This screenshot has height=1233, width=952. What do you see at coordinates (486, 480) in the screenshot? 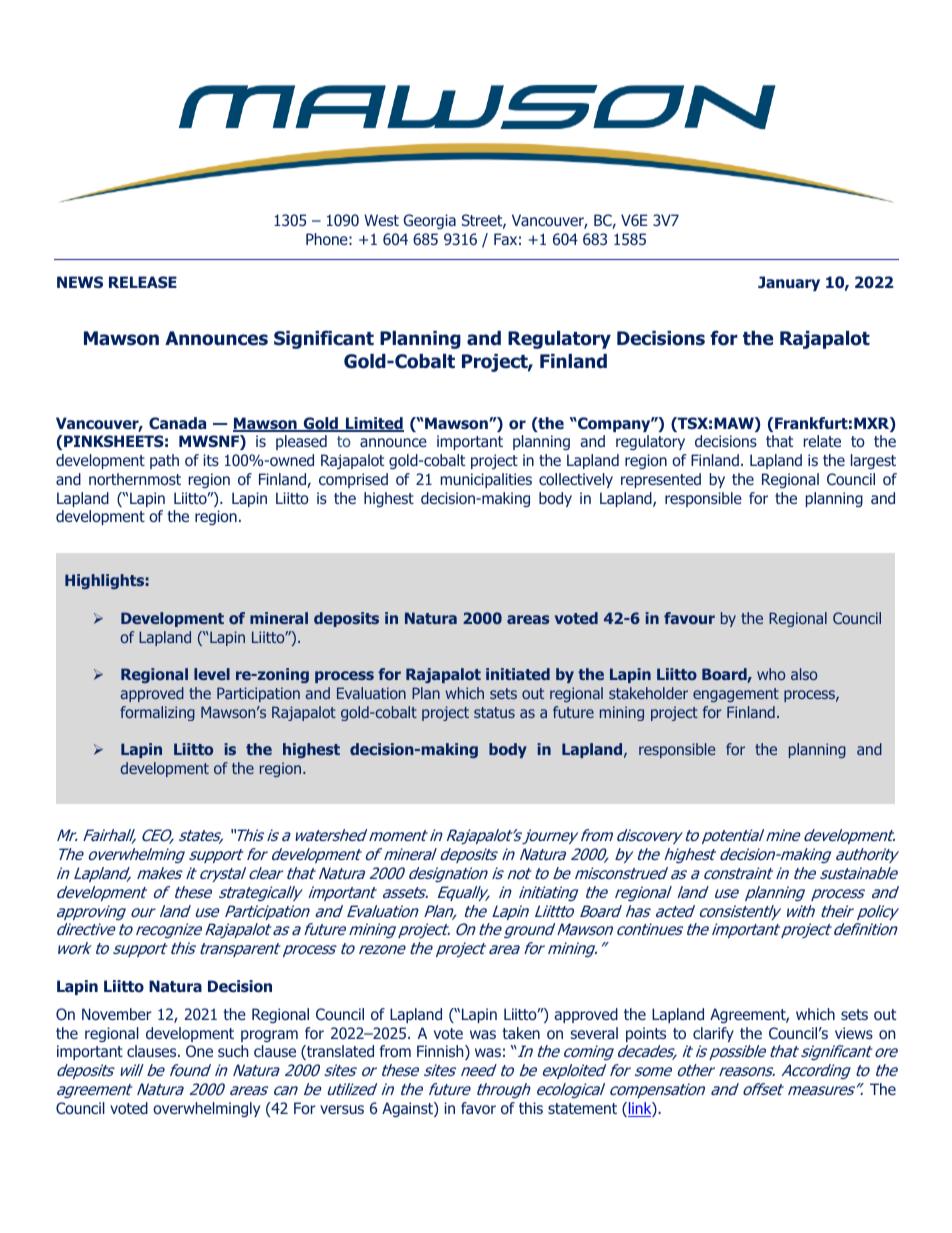
I see `municipalities` at bounding box center [486, 480].
